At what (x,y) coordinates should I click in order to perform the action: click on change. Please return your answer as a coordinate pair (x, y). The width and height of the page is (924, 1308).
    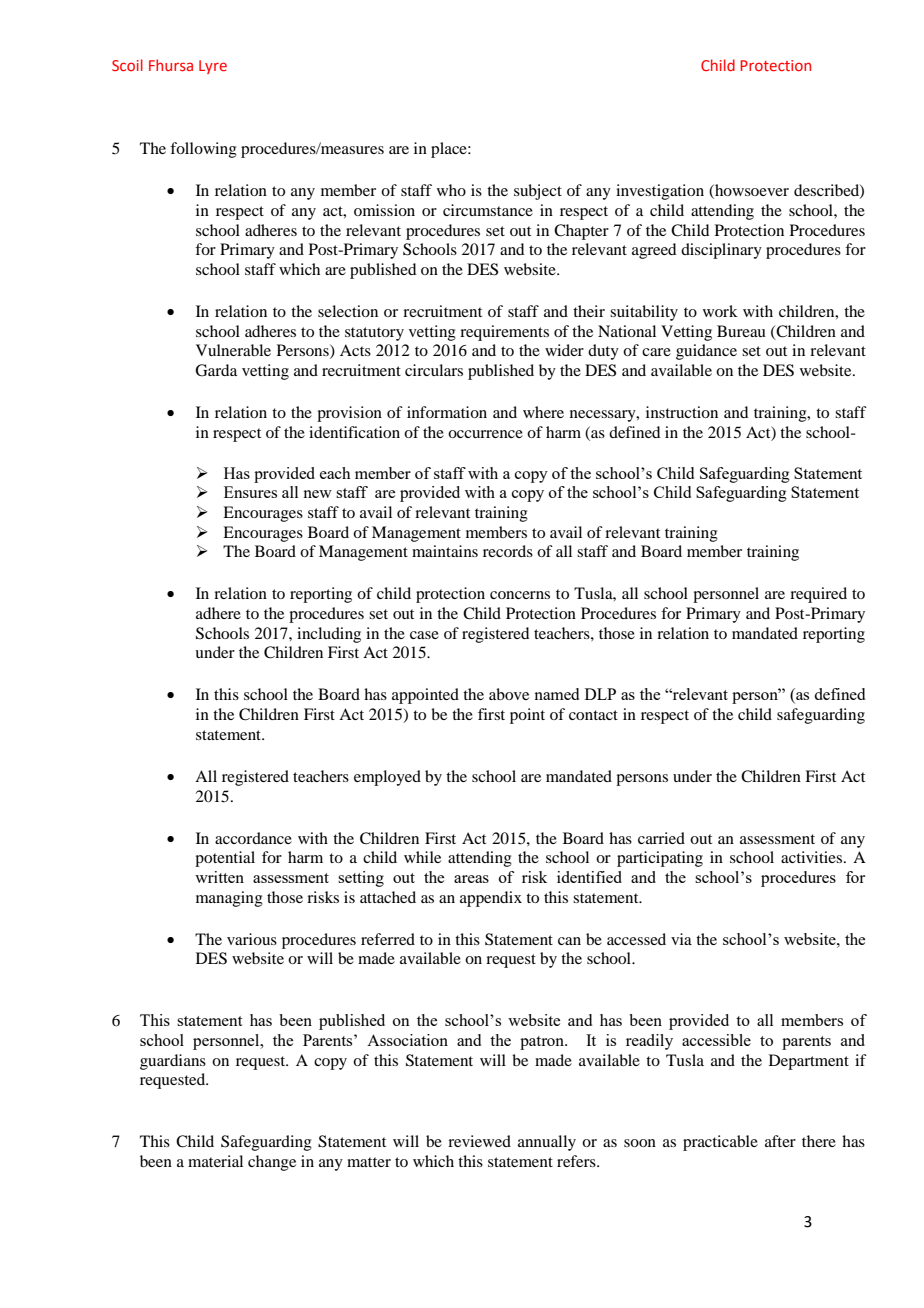
    Looking at the image, I should click on (272, 1163).
